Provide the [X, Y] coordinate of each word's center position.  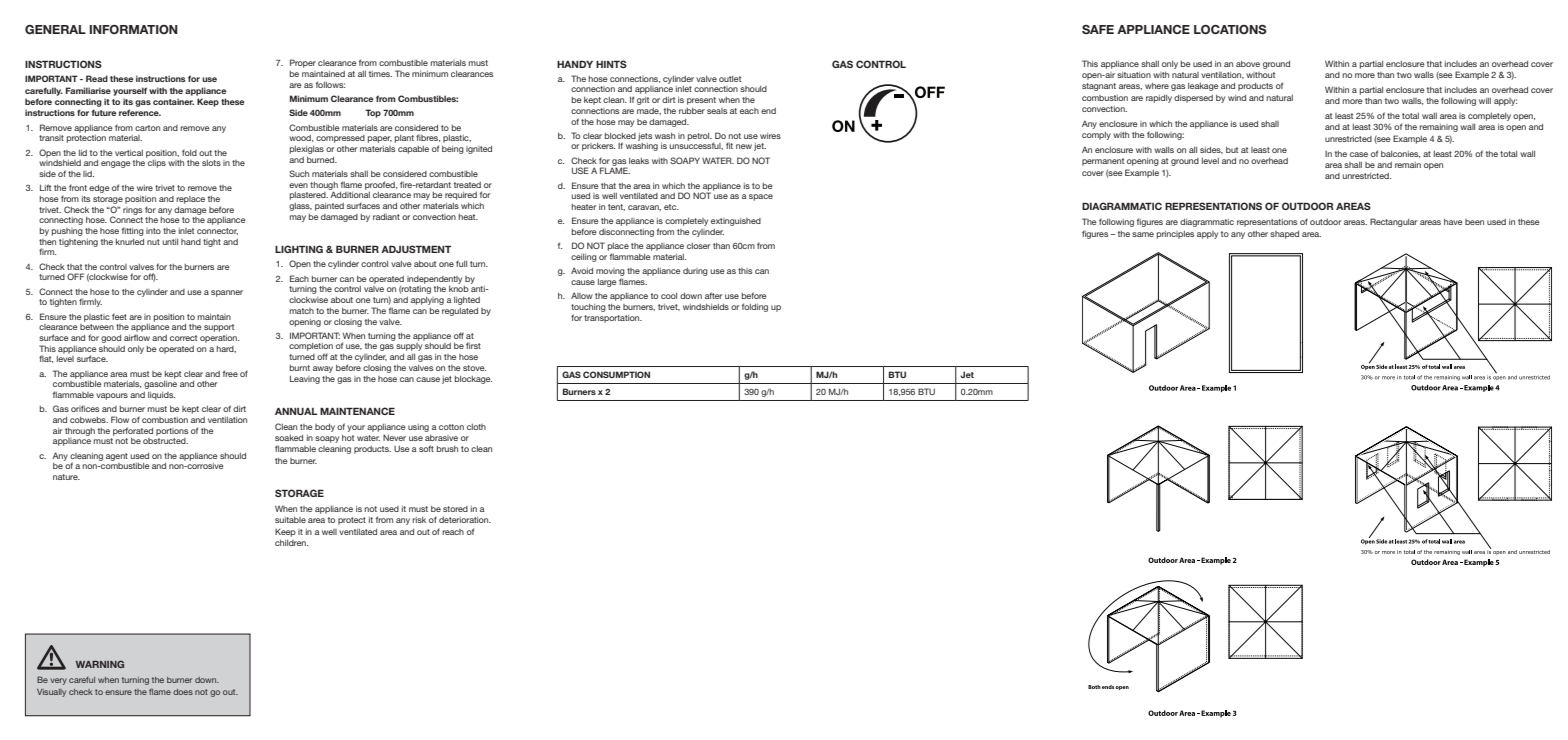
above [1248, 64]
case [1359, 154]
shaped [1284, 235]
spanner [227, 293]
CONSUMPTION [616, 374]
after [714, 295]
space [761, 197]
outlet [730, 79]
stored [455, 509]
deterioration [465, 520]
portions [172, 432]
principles [1175, 235]
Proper [303, 63]
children [291, 543]
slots [211, 163]
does [183, 692]
